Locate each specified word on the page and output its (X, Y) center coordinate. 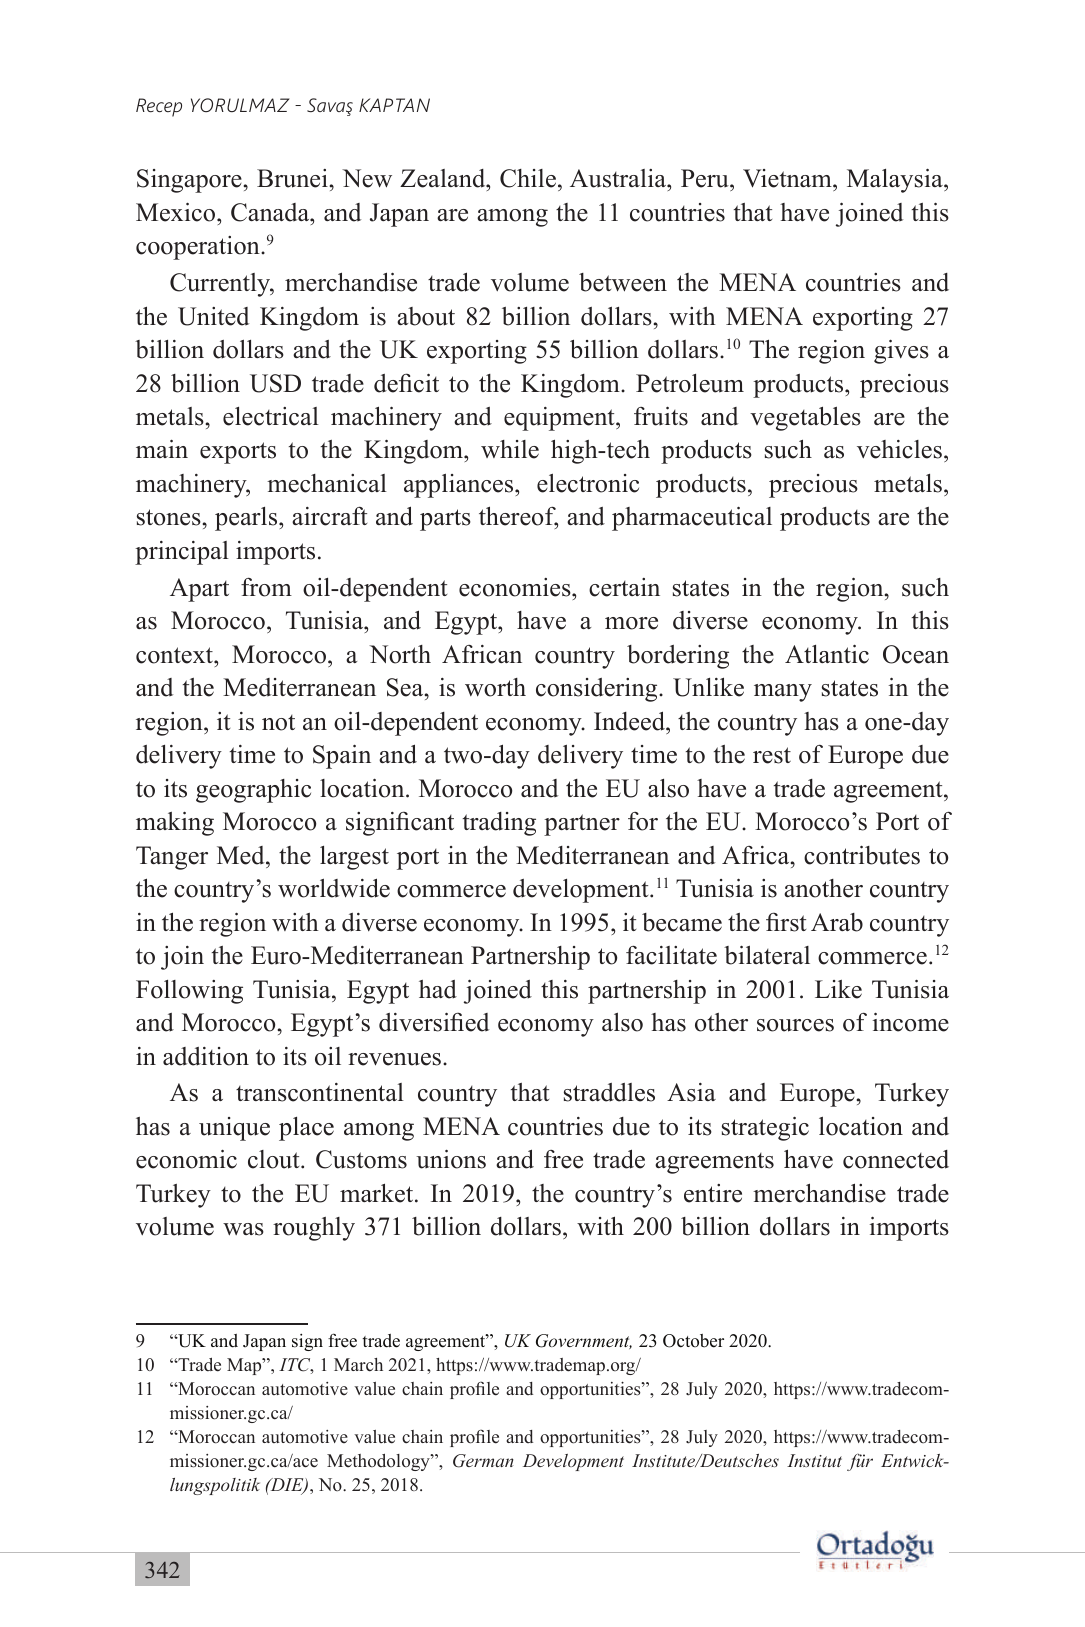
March (358, 1365)
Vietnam (788, 180)
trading (499, 824)
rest (772, 755)
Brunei (292, 178)
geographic (253, 791)
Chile (528, 178)
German (483, 1461)
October (693, 1341)
